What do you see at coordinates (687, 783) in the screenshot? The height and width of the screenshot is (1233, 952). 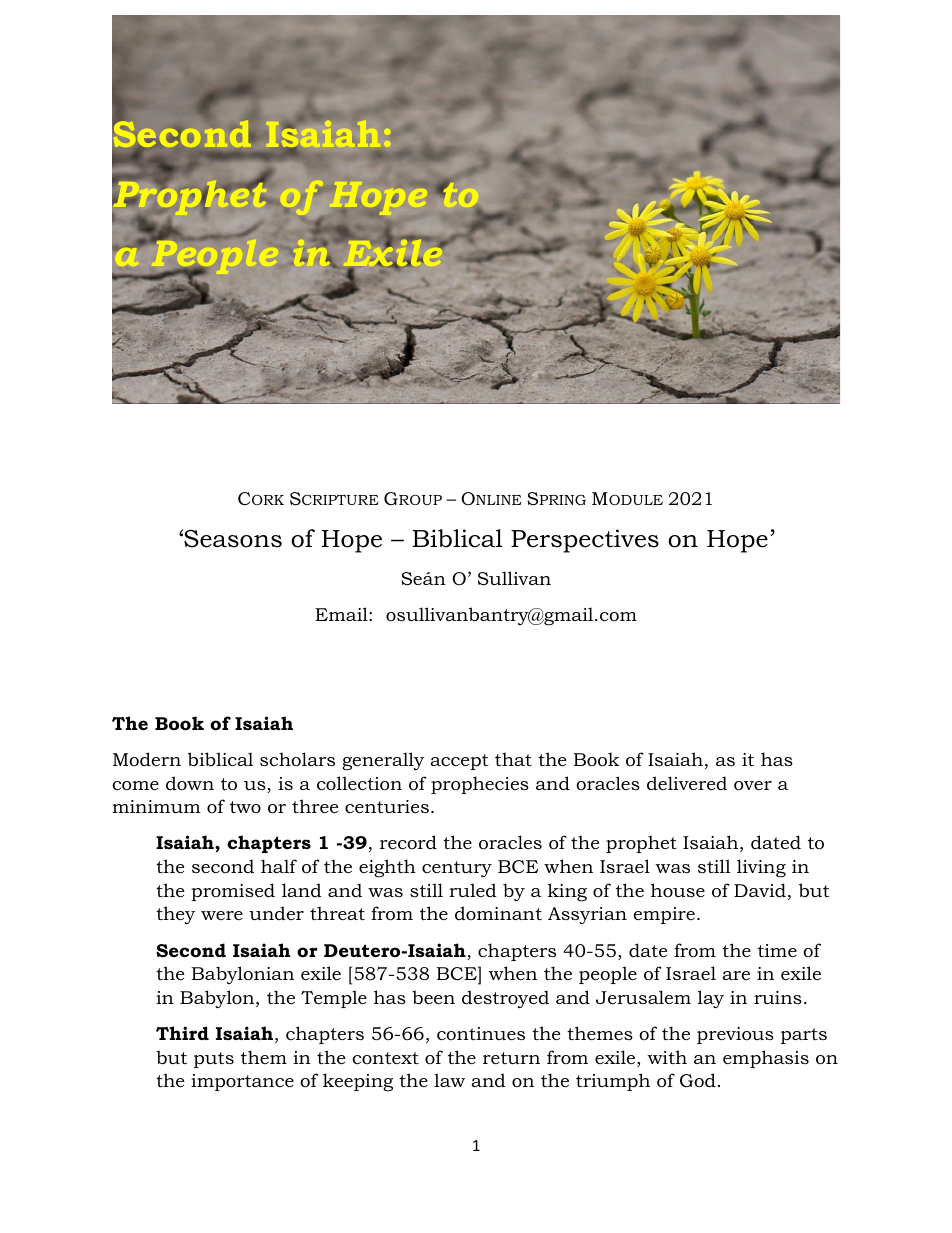 I see `delivered` at bounding box center [687, 783].
